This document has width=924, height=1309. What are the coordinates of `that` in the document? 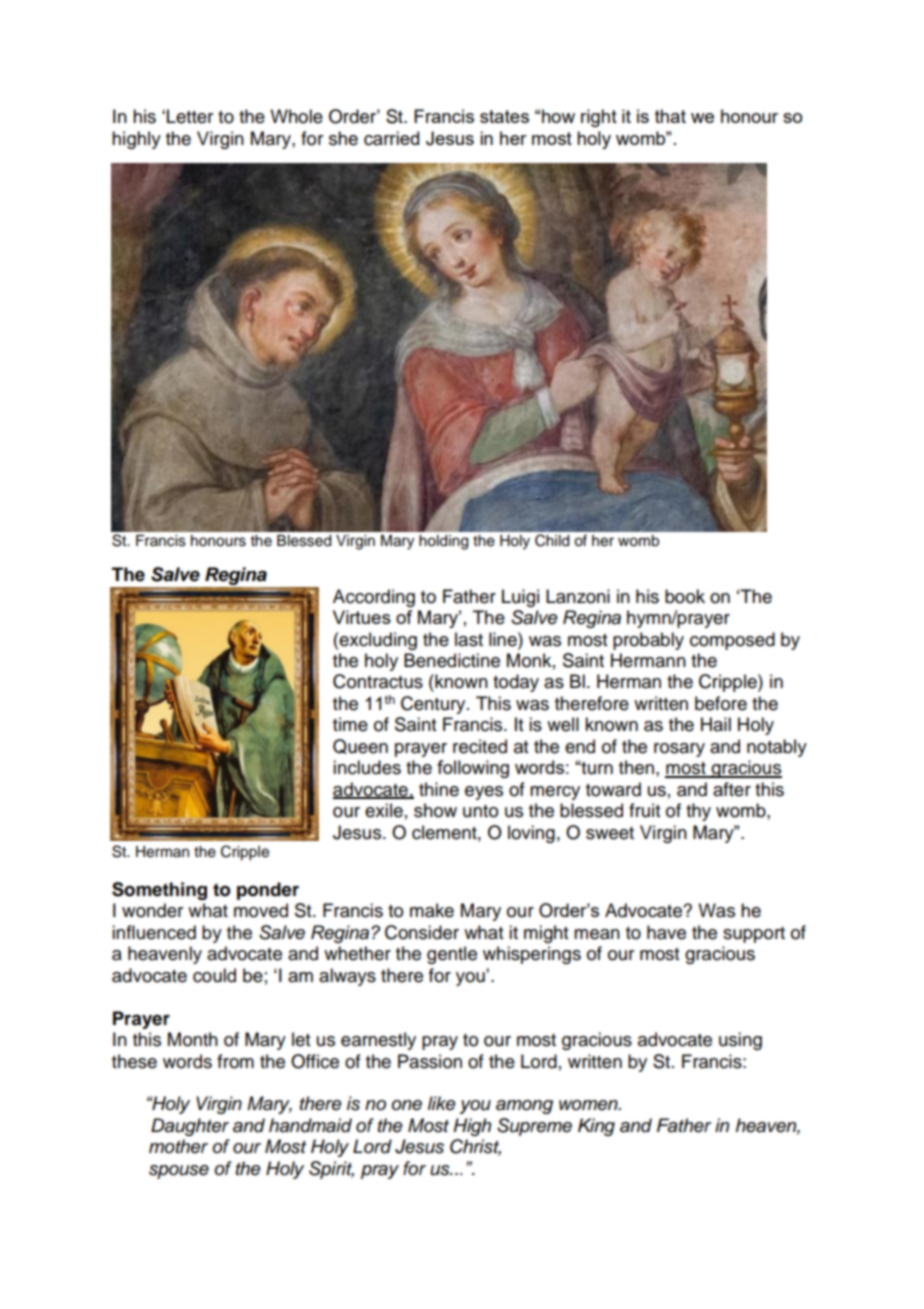 It's located at (670, 116).
